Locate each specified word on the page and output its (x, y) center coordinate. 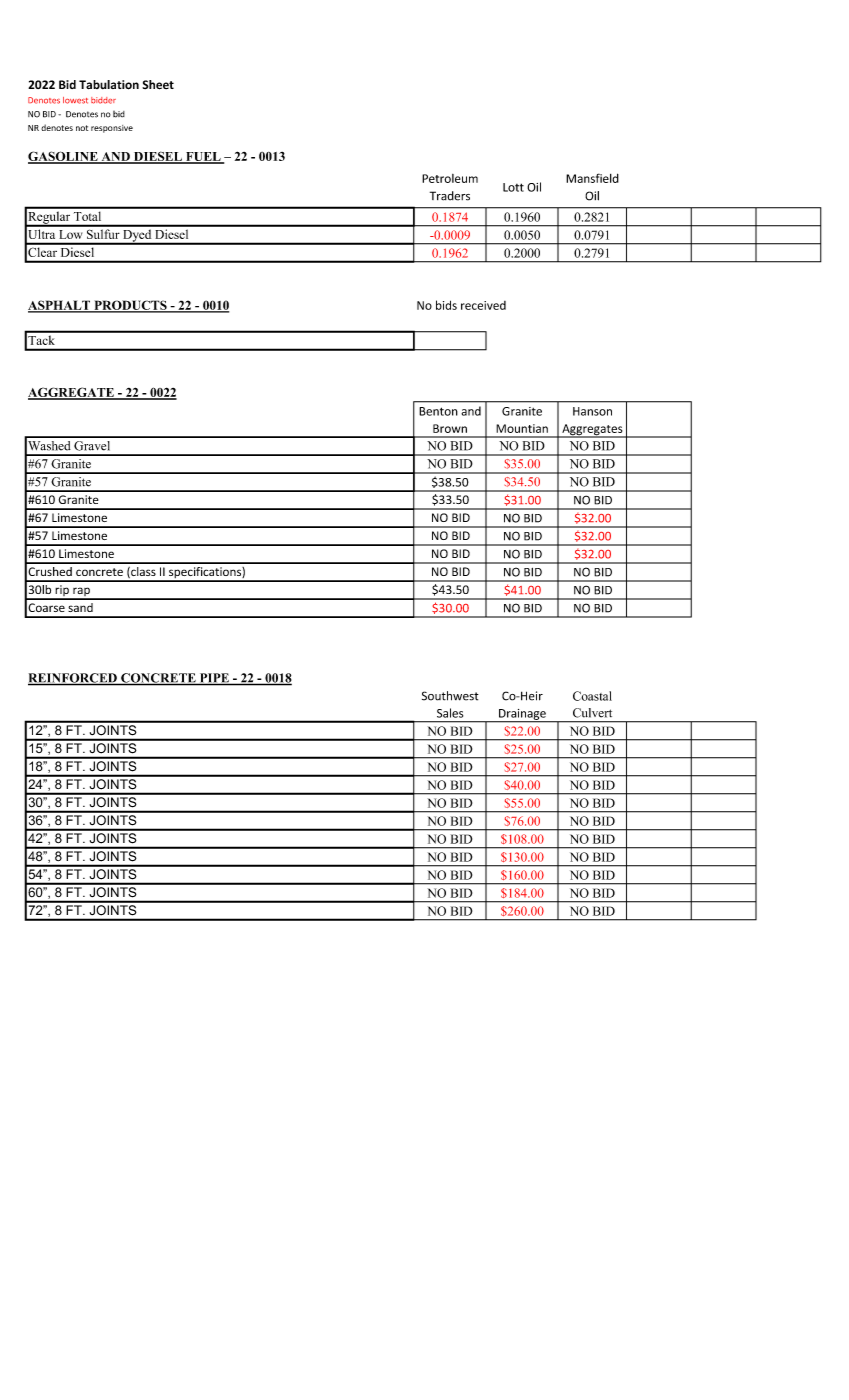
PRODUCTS (130, 306)
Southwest (450, 696)
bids (446, 305)
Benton (438, 411)
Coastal (592, 696)
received (483, 305)
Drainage (522, 715)
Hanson (592, 411)
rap (81, 593)
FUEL (203, 158)
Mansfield (592, 178)
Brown (450, 428)
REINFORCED (73, 679)
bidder (103, 100)
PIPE (214, 679)
